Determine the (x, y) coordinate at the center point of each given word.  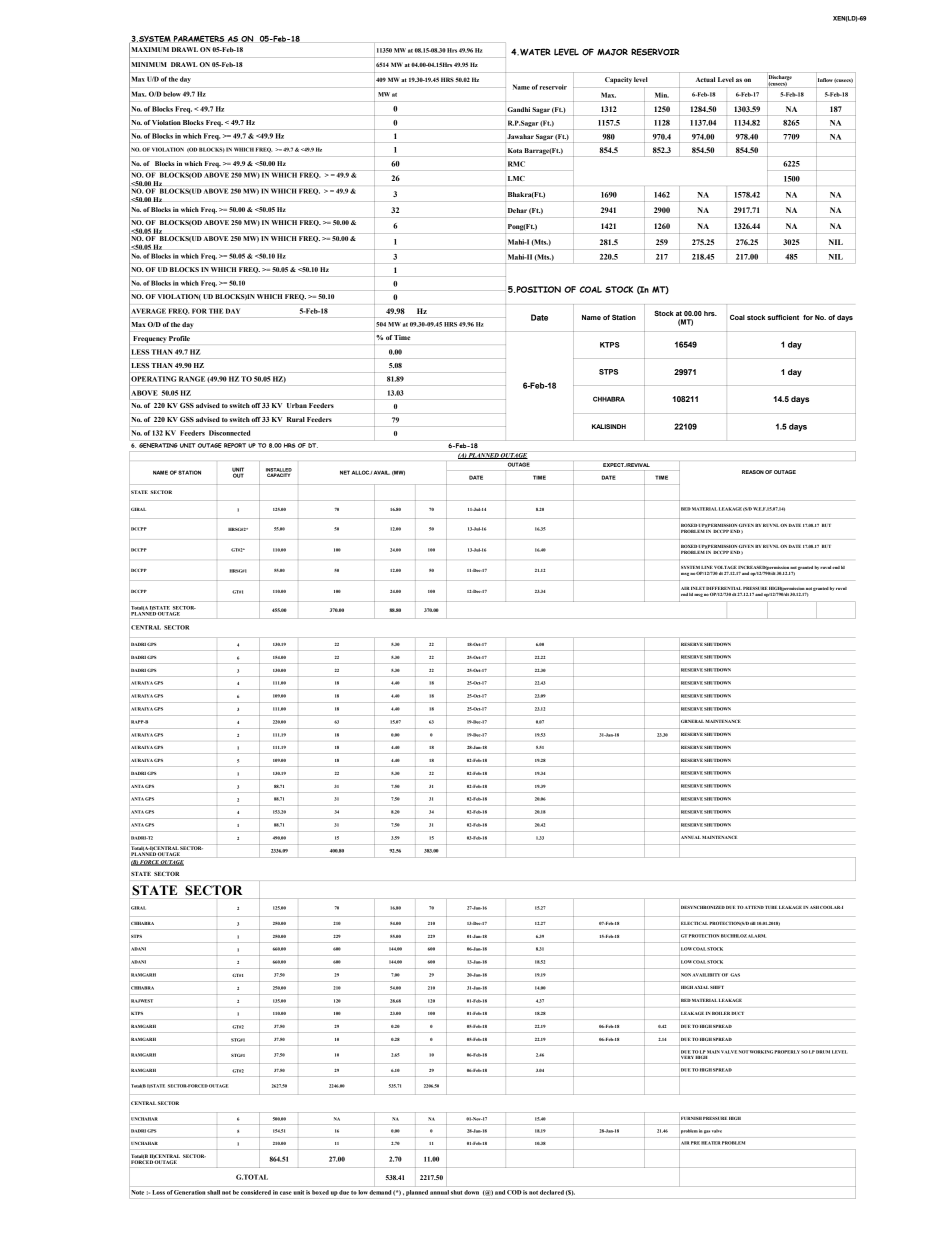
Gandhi (518, 109)
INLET (698, 588)
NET (345, 472)
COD (514, 1192)
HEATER (710, 1143)
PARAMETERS (199, 38)
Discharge (780, 79)
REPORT (235, 445)
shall (213, 1192)
